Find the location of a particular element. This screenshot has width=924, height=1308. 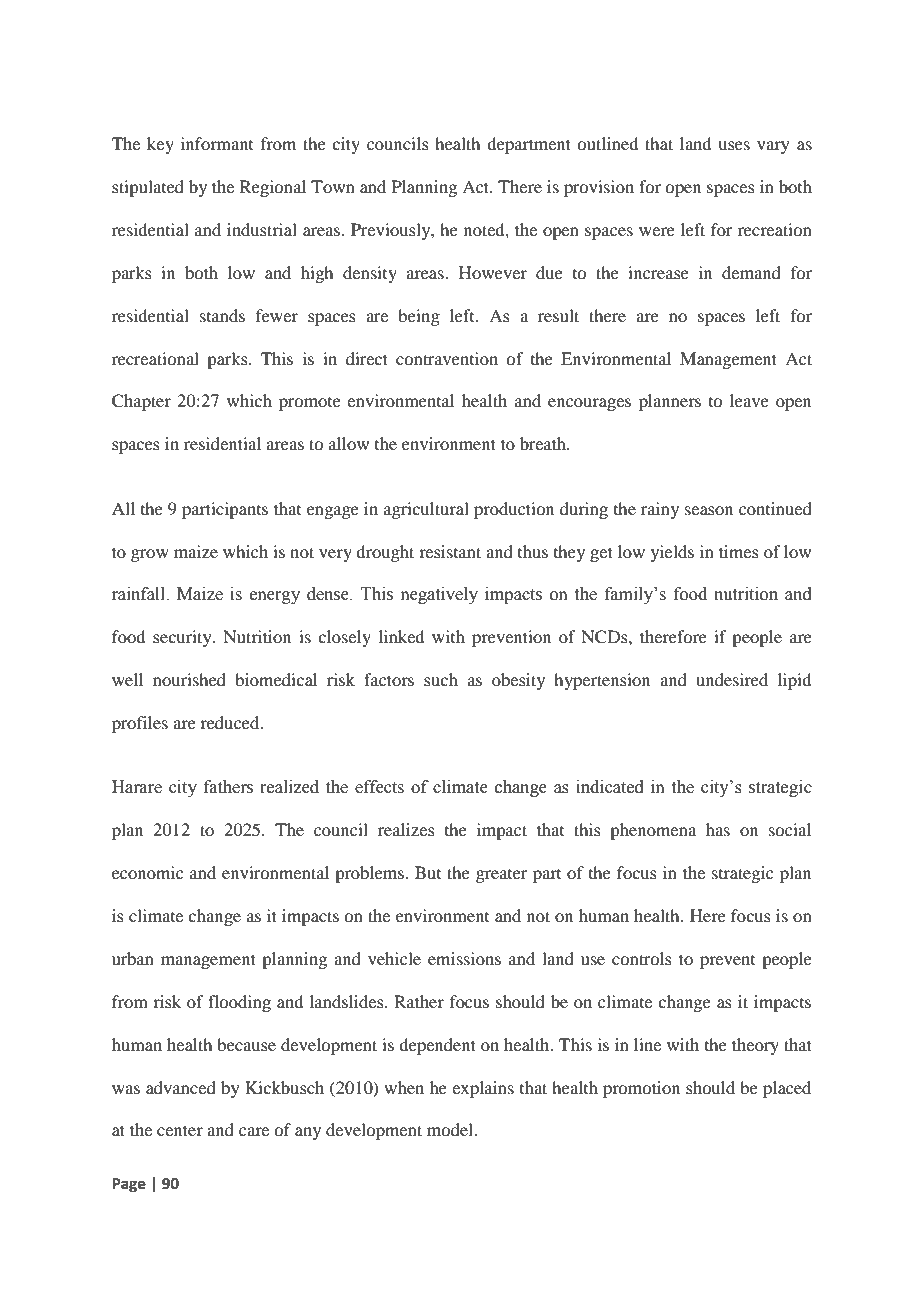

informant is located at coordinates (217, 143).
